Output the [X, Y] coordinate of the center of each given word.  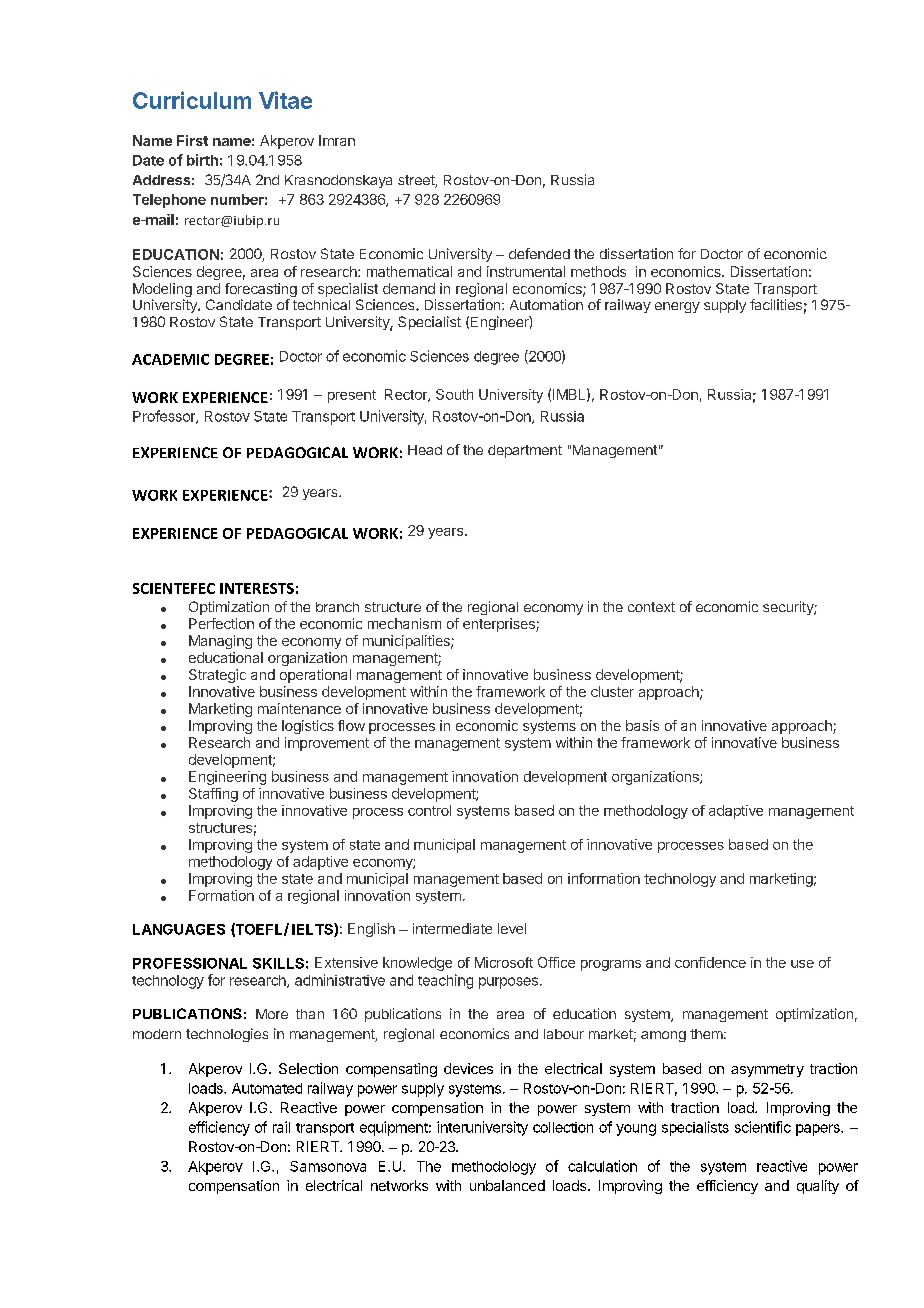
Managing [220, 642]
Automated [267, 1088]
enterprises [500, 625]
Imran [337, 140]
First [192, 140]
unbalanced [507, 1185]
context [651, 607]
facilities [776, 304]
